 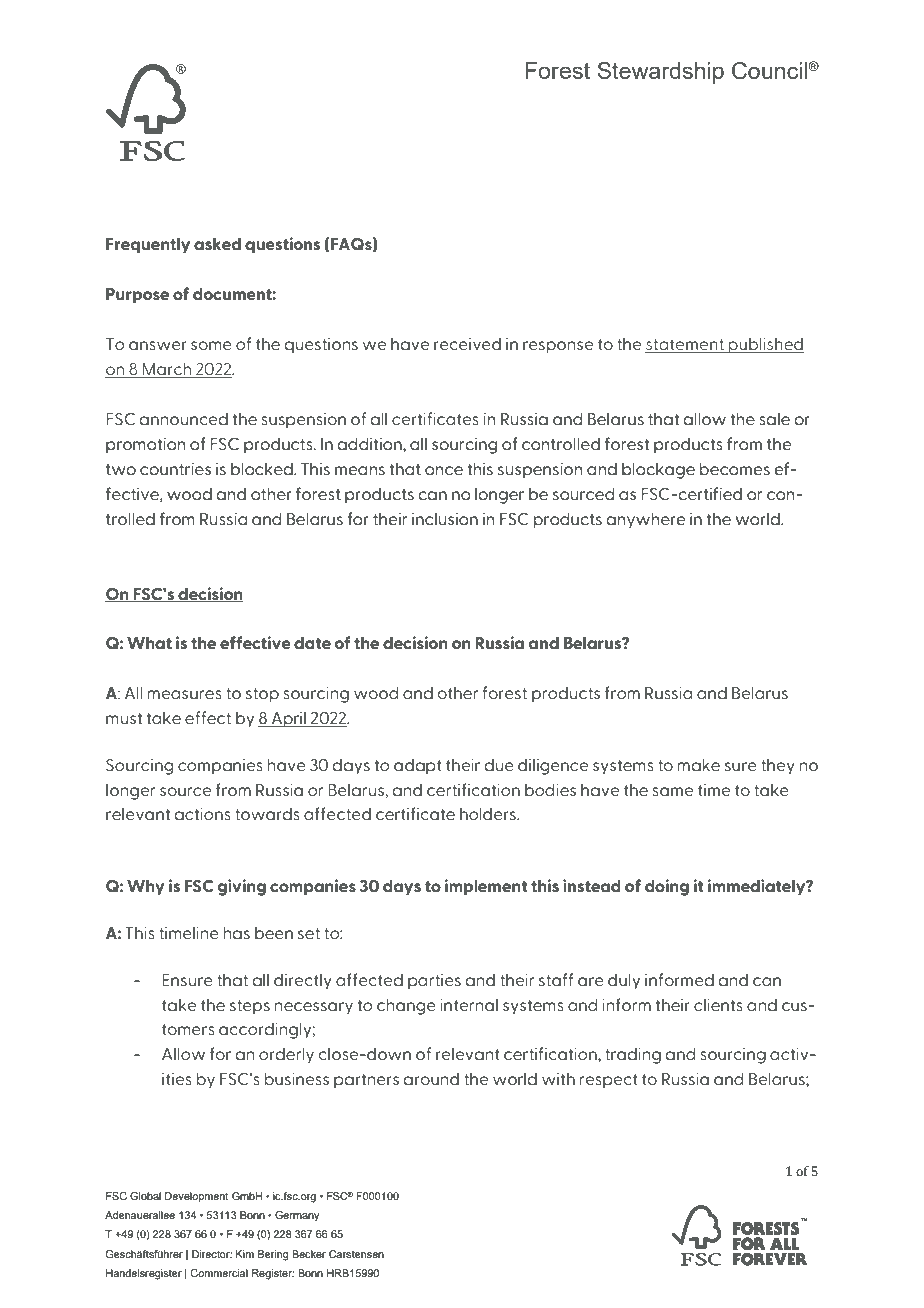 What do you see at coordinates (718, 1005) in the page?
I see `clients` at bounding box center [718, 1005].
